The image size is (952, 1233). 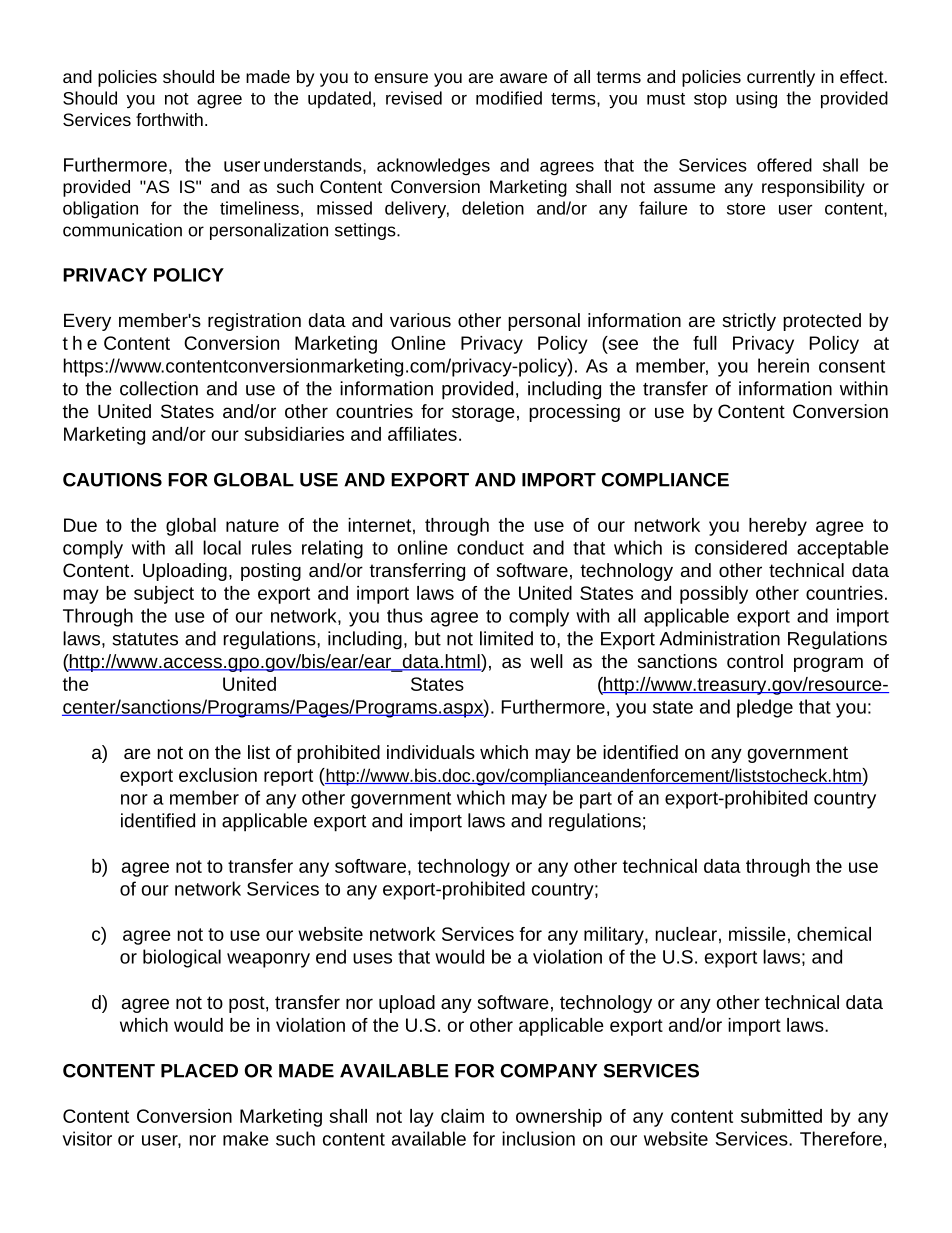 I want to click on individuals, so click(x=431, y=752).
